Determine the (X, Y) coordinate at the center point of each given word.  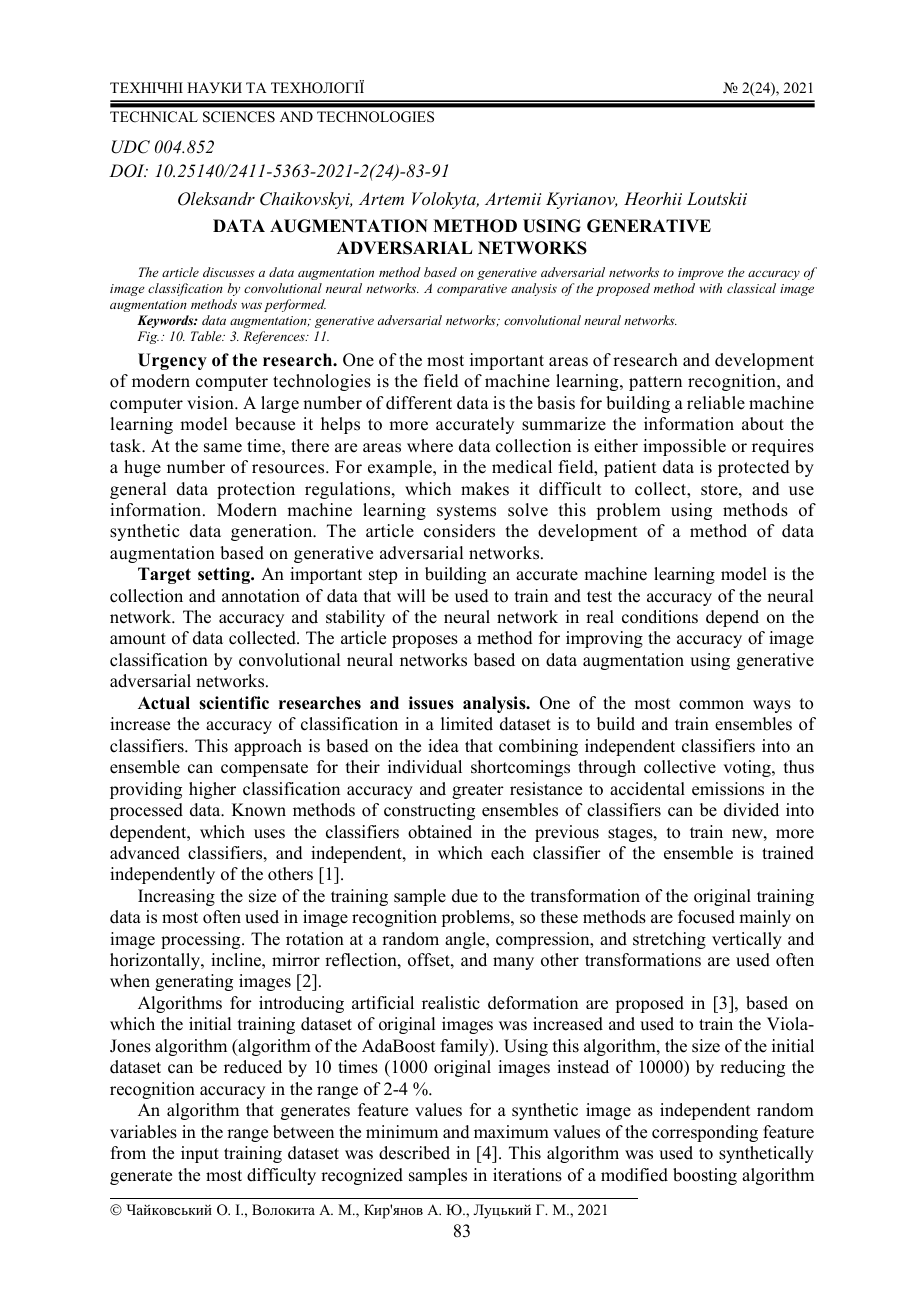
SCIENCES (239, 117)
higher (212, 790)
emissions (728, 789)
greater (478, 791)
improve (701, 274)
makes (485, 489)
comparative (472, 290)
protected (754, 468)
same (223, 448)
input (200, 1154)
